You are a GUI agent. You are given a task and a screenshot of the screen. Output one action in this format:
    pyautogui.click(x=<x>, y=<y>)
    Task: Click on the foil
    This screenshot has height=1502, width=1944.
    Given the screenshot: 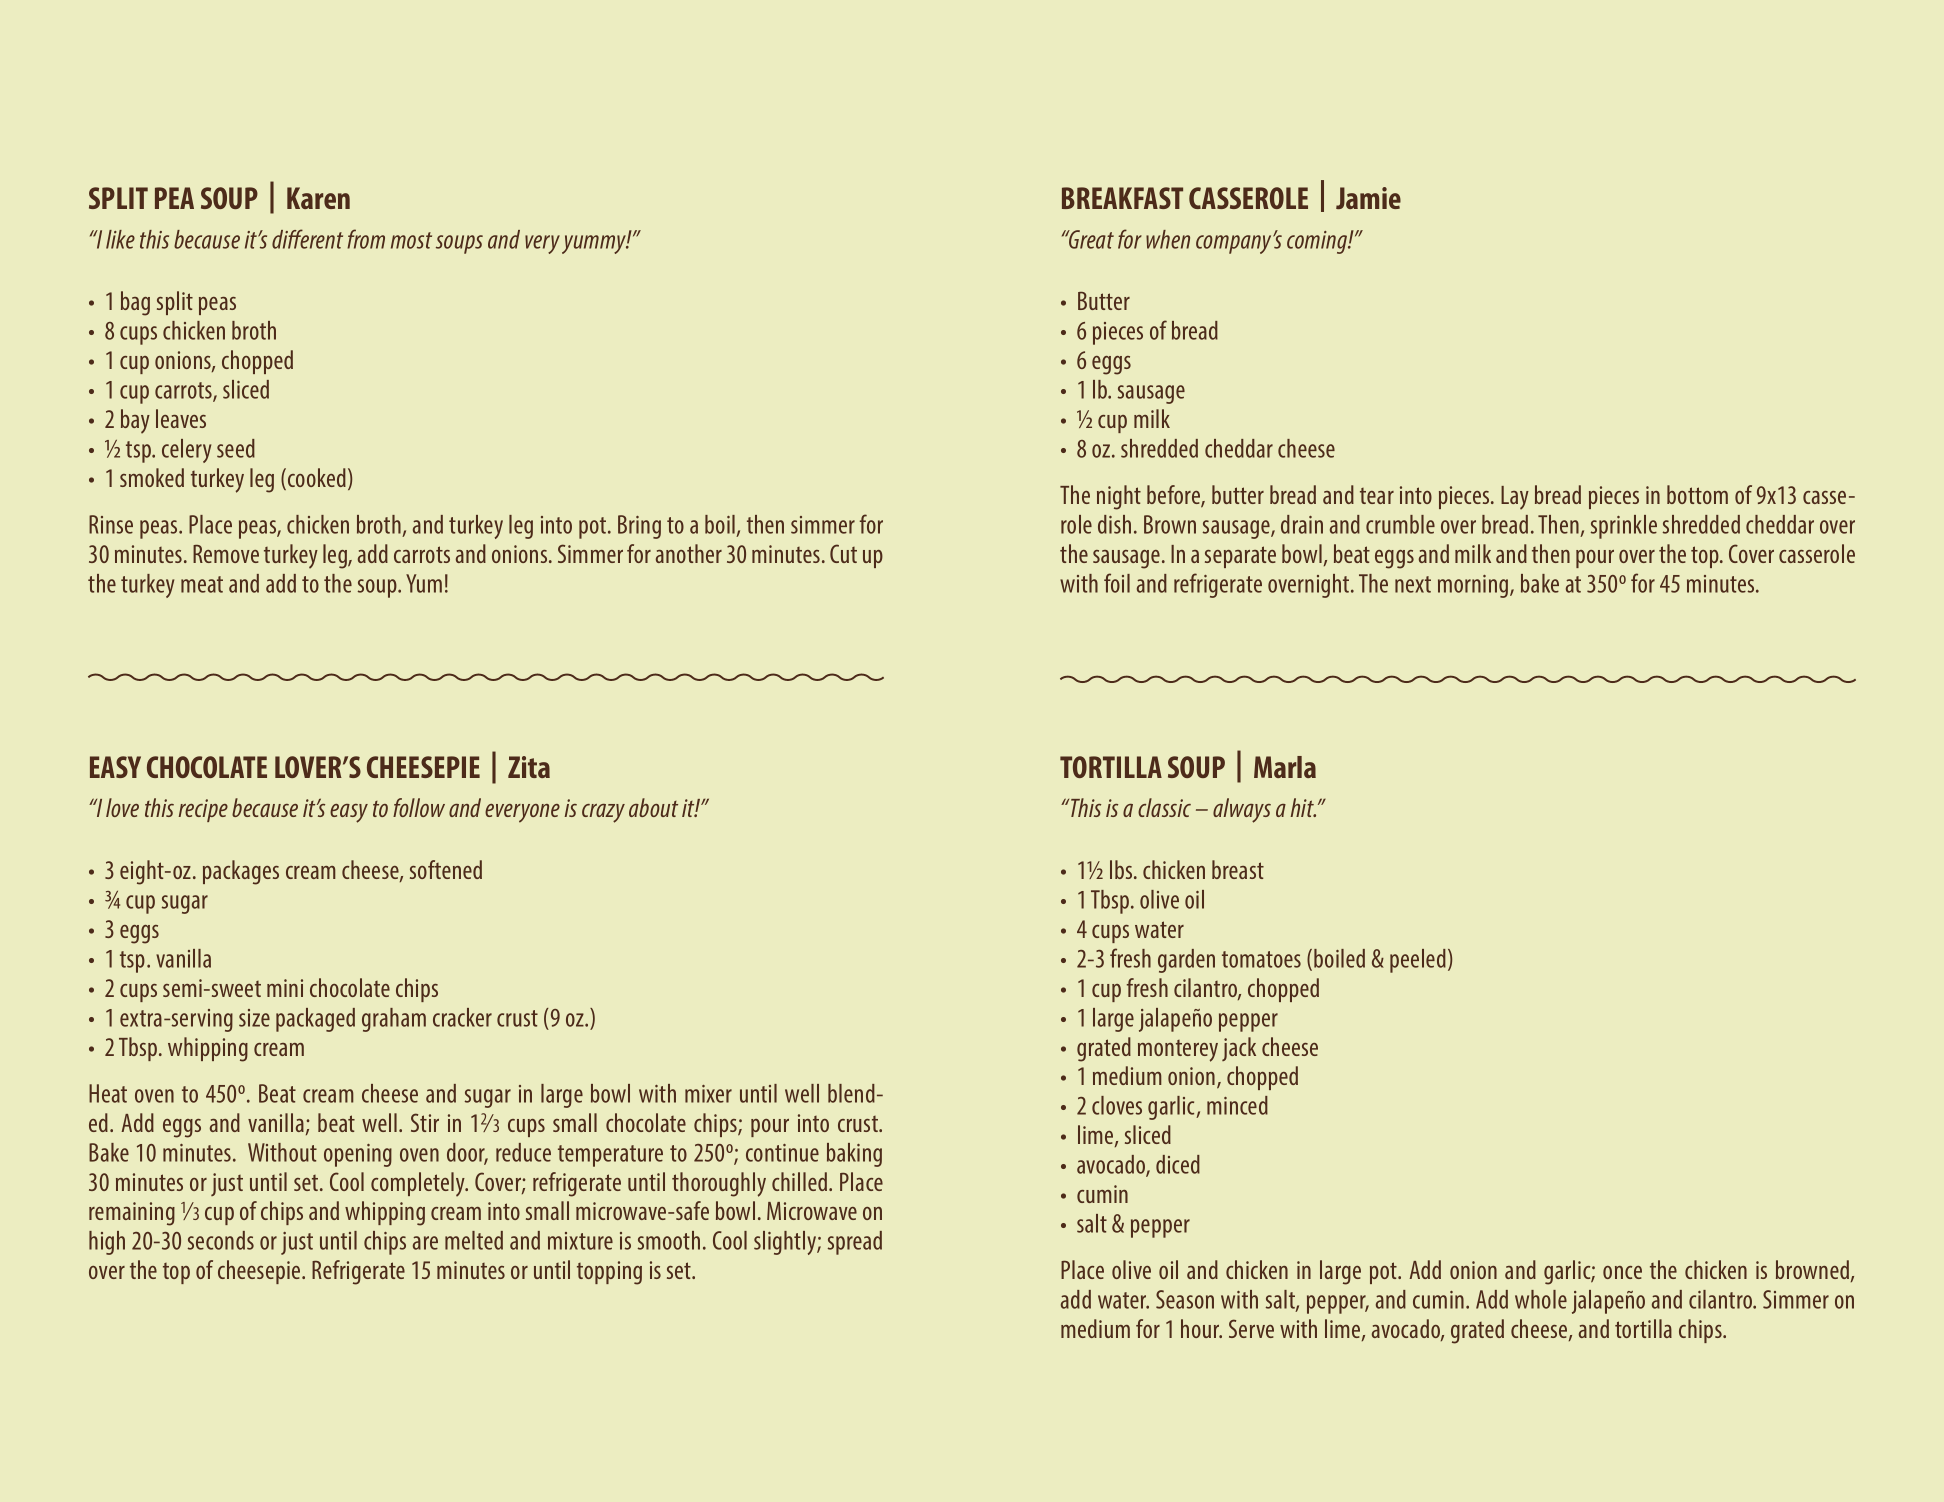 What is the action you would take?
    pyautogui.click(x=1117, y=583)
